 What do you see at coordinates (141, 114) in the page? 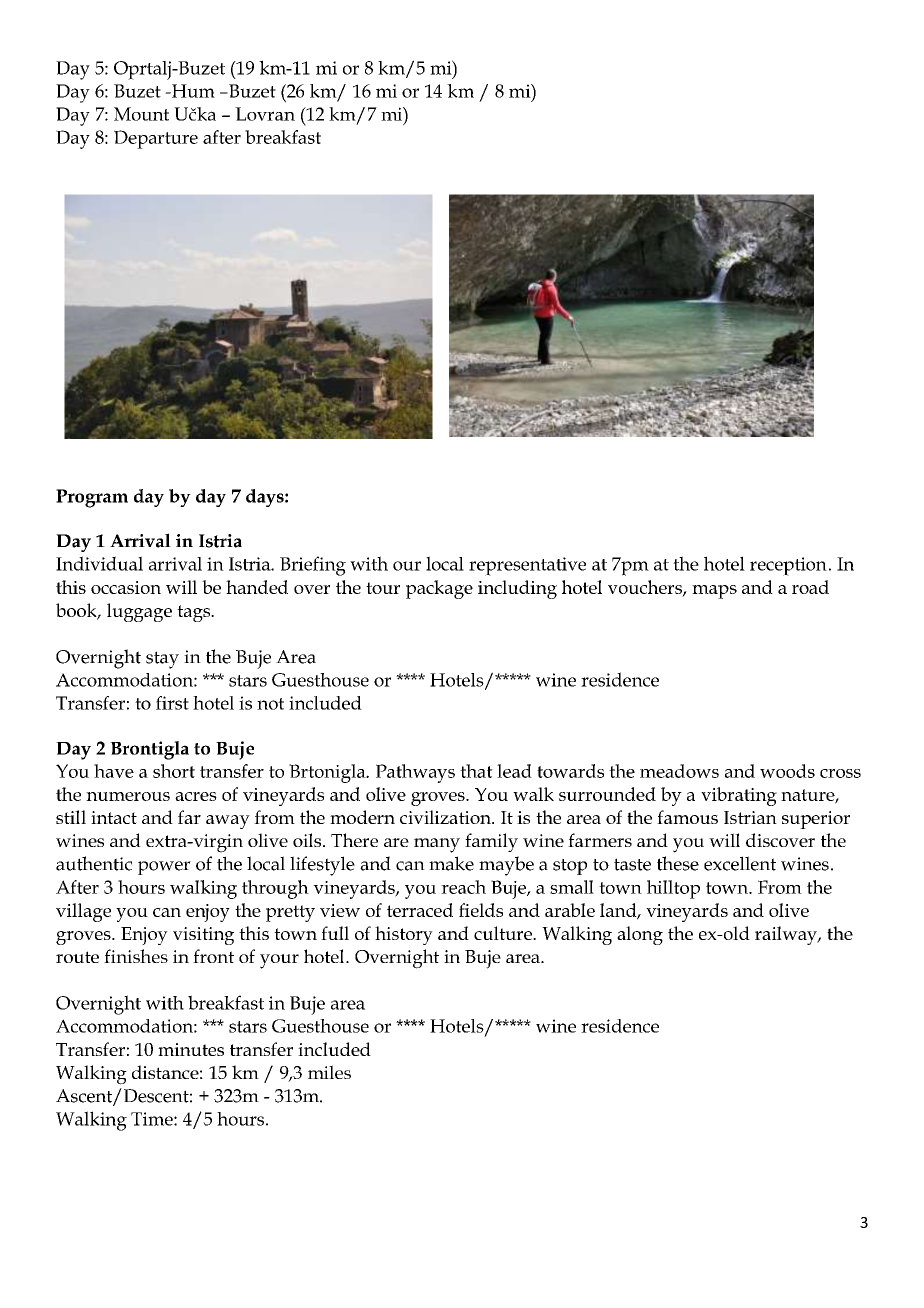
I see `Mount` at bounding box center [141, 114].
